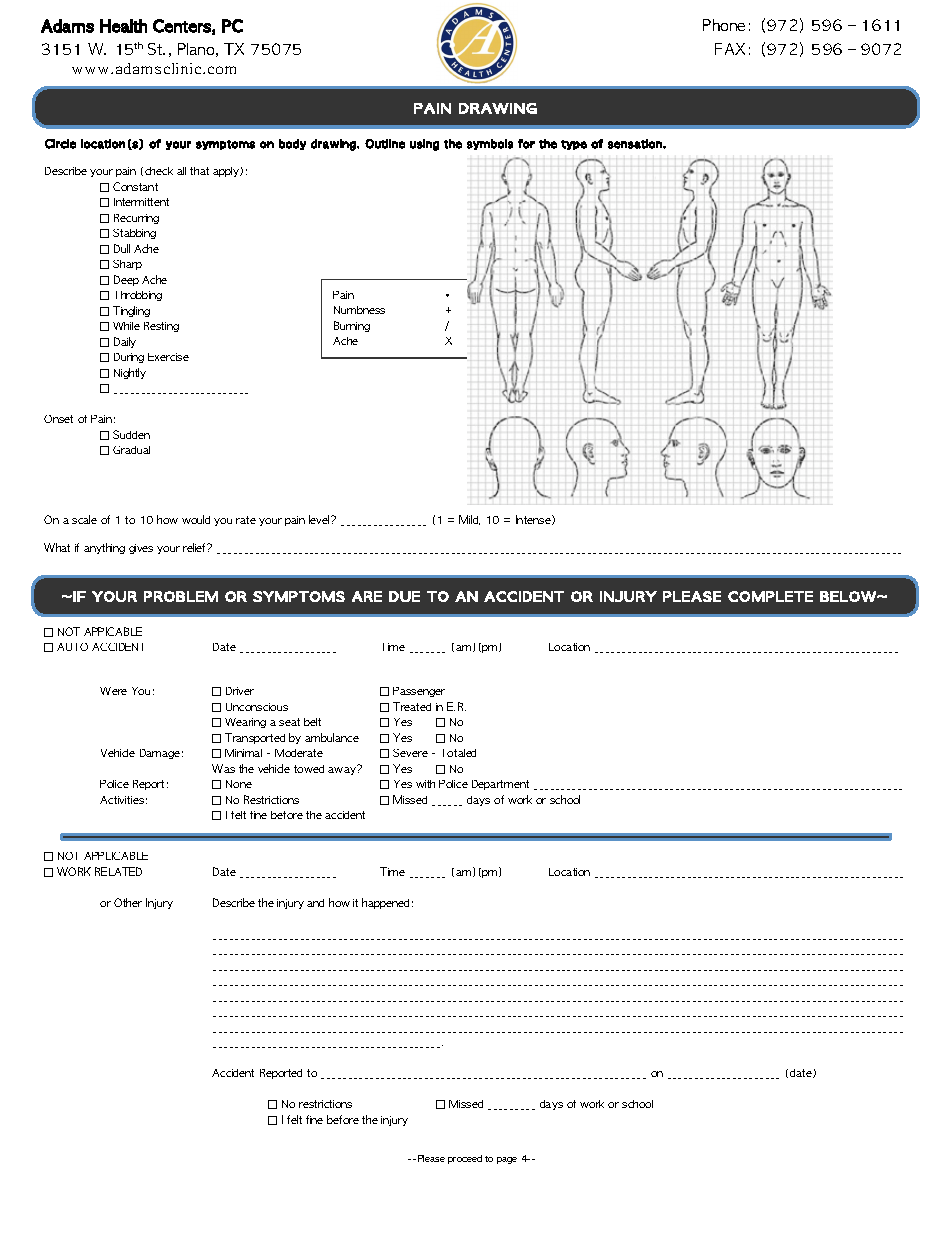  Describe the element at coordinates (126, 326) in the page. I see `While` at that location.
